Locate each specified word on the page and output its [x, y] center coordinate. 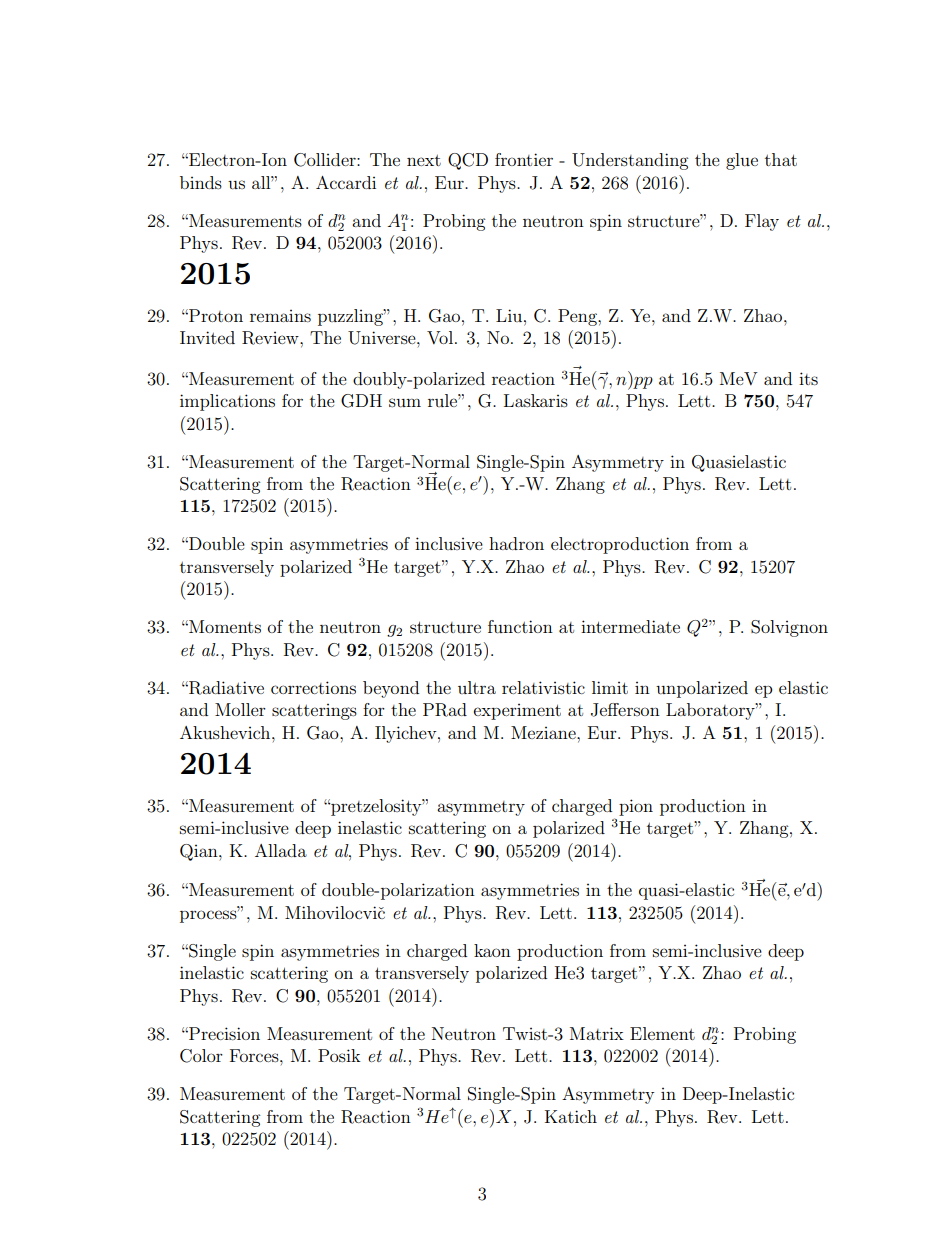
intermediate [630, 626]
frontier [524, 159]
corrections [313, 687]
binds [201, 182]
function [520, 626]
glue [742, 161]
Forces [255, 1055]
